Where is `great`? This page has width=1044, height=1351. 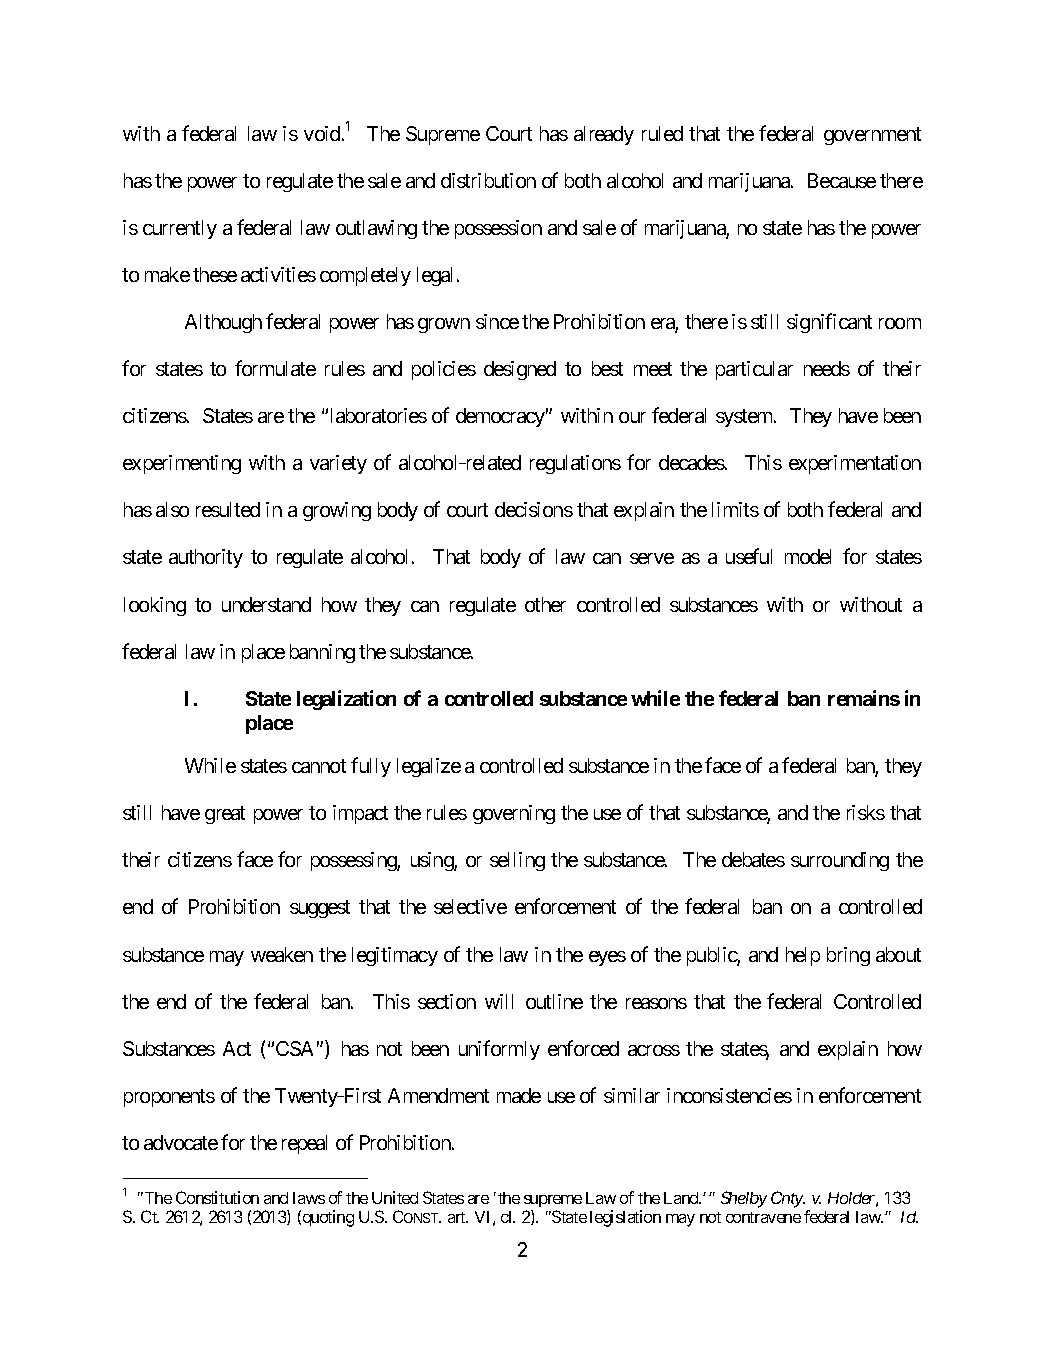
great is located at coordinates (225, 815).
